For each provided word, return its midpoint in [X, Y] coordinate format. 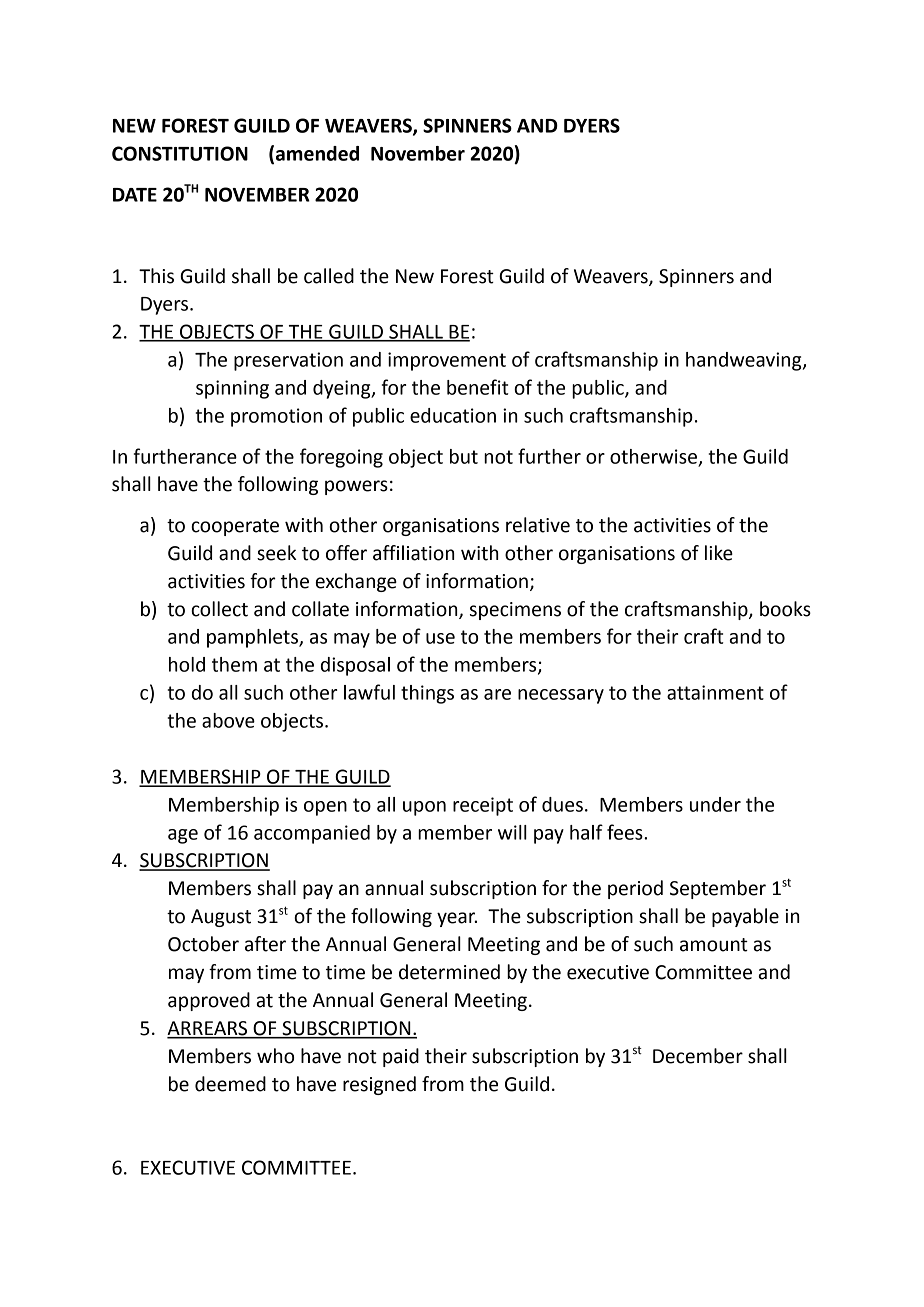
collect [219, 609]
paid [401, 1057]
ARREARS [208, 1029]
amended [317, 153]
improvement [447, 361]
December [698, 1056]
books [785, 609]
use [440, 638]
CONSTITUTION [180, 153]
